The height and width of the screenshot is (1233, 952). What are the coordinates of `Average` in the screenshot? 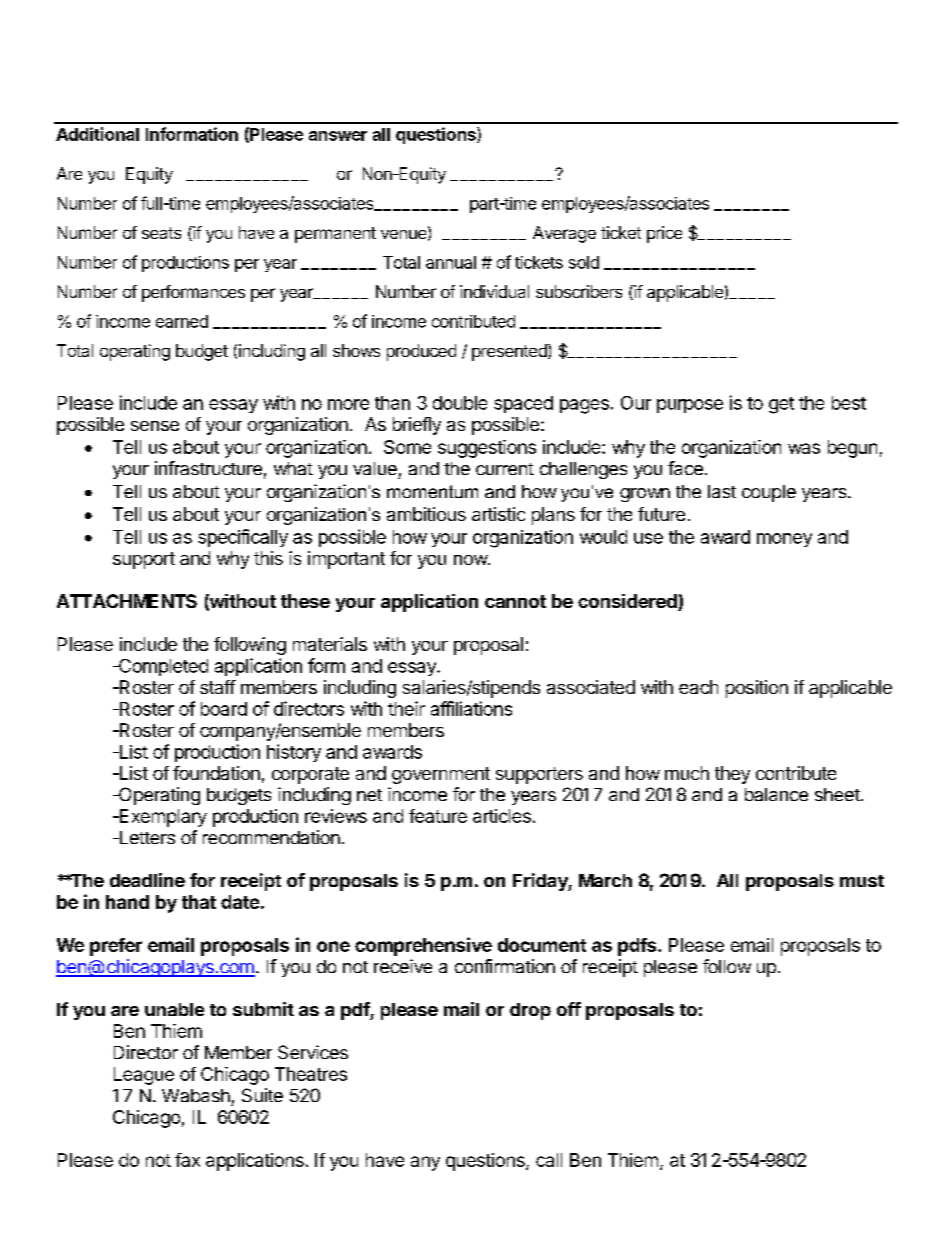 It's located at (564, 234).
